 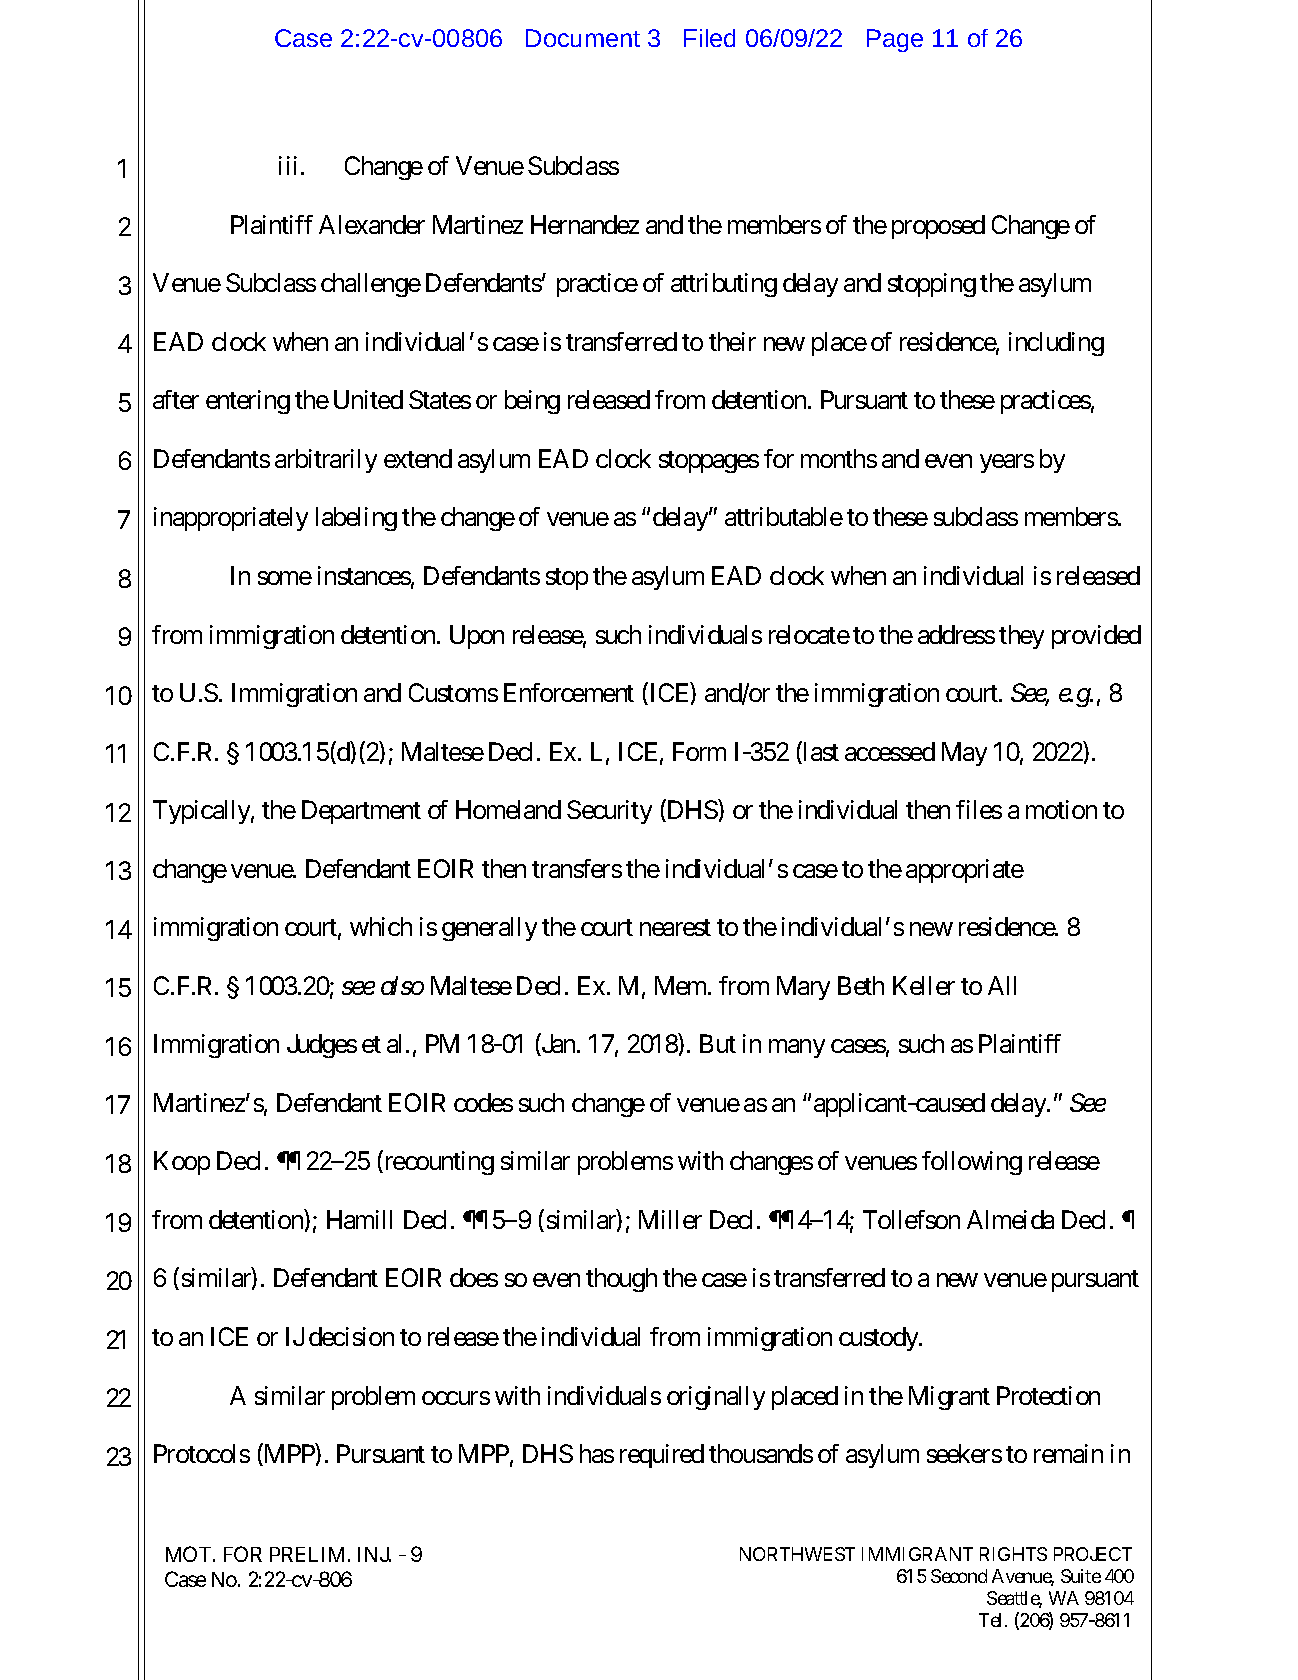 What do you see at coordinates (583, 38) in the screenshot?
I see `Document` at bounding box center [583, 38].
